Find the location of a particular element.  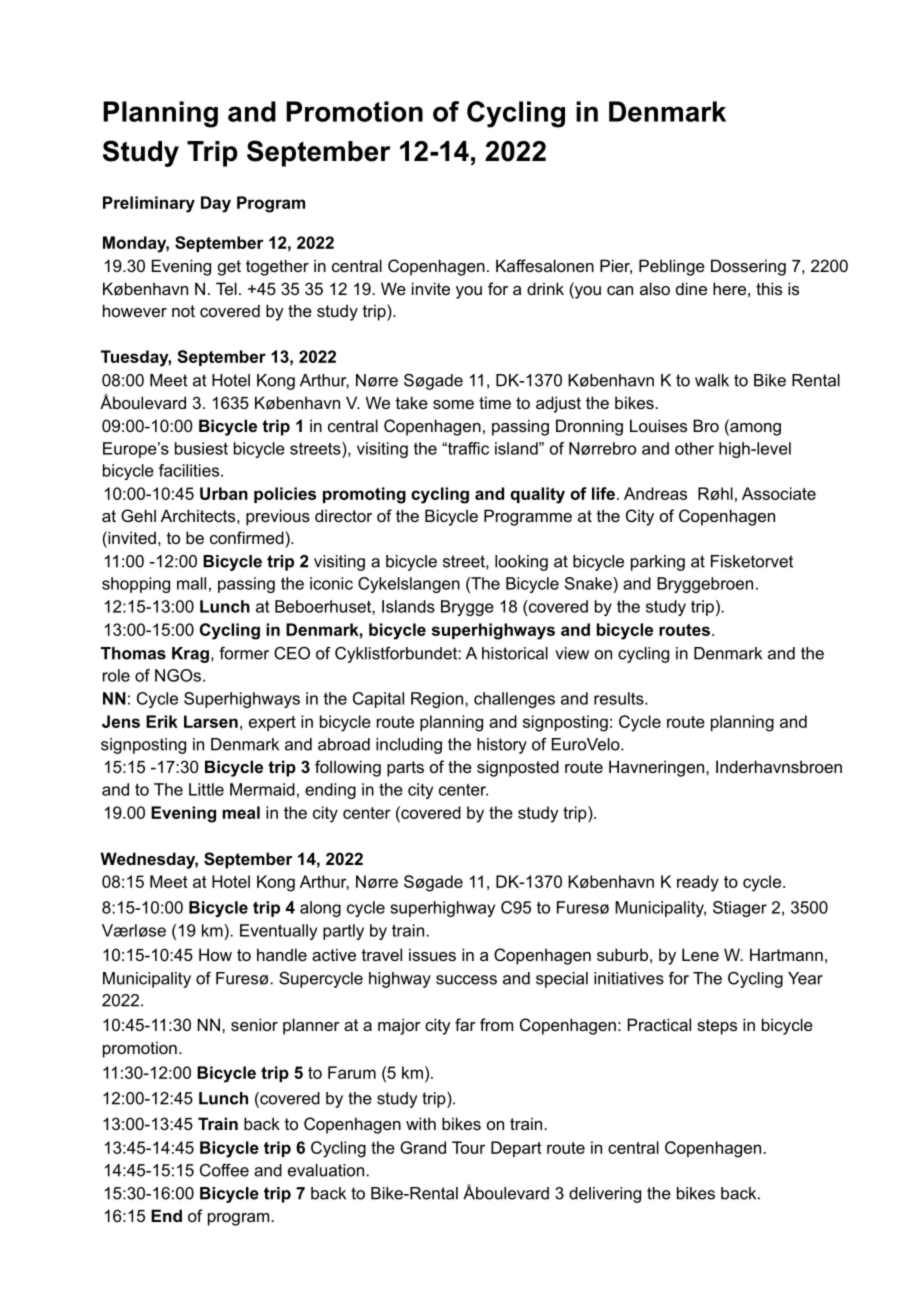

results is located at coordinates (620, 698).
